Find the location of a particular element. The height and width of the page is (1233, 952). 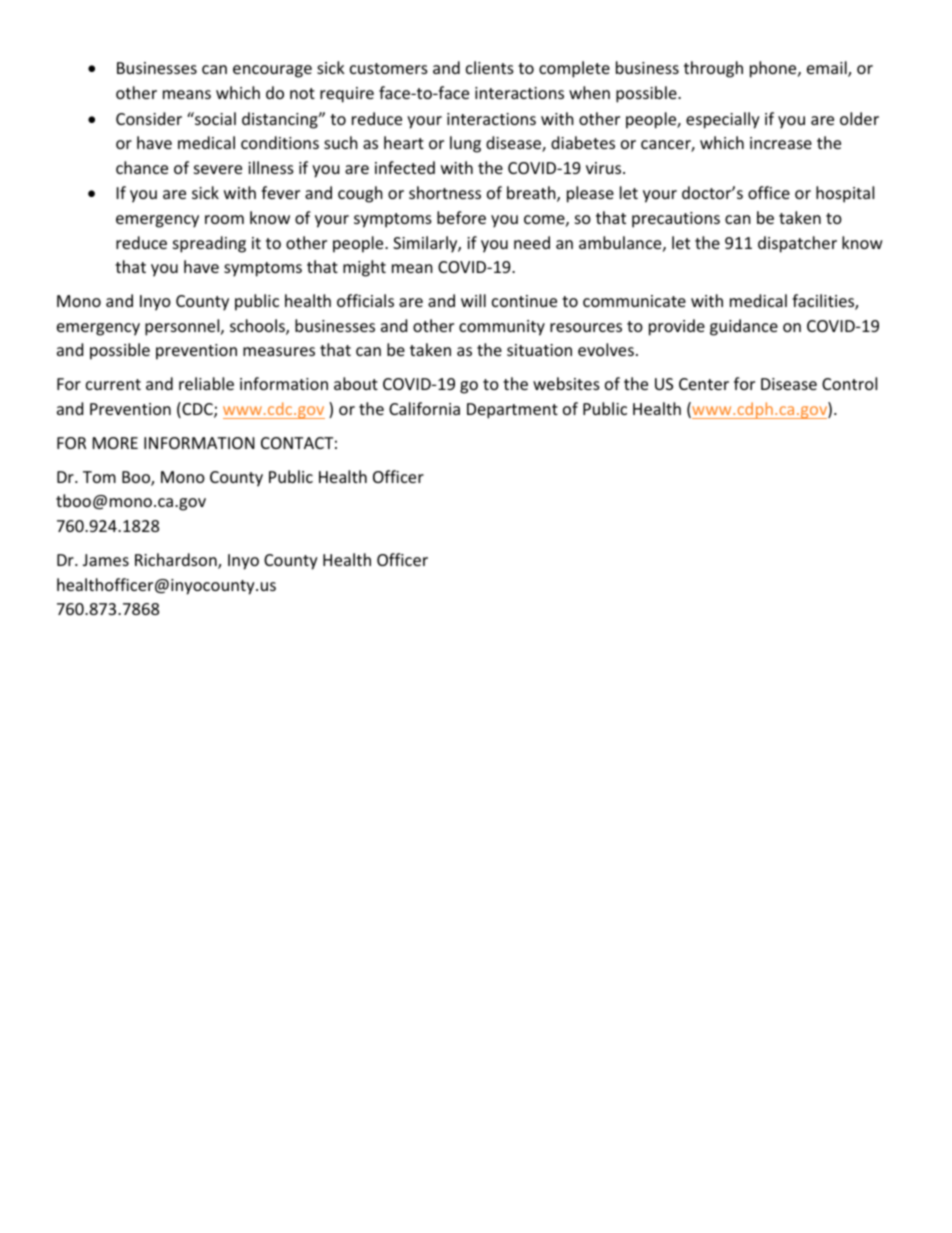

Center is located at coordinates (704, 384).
